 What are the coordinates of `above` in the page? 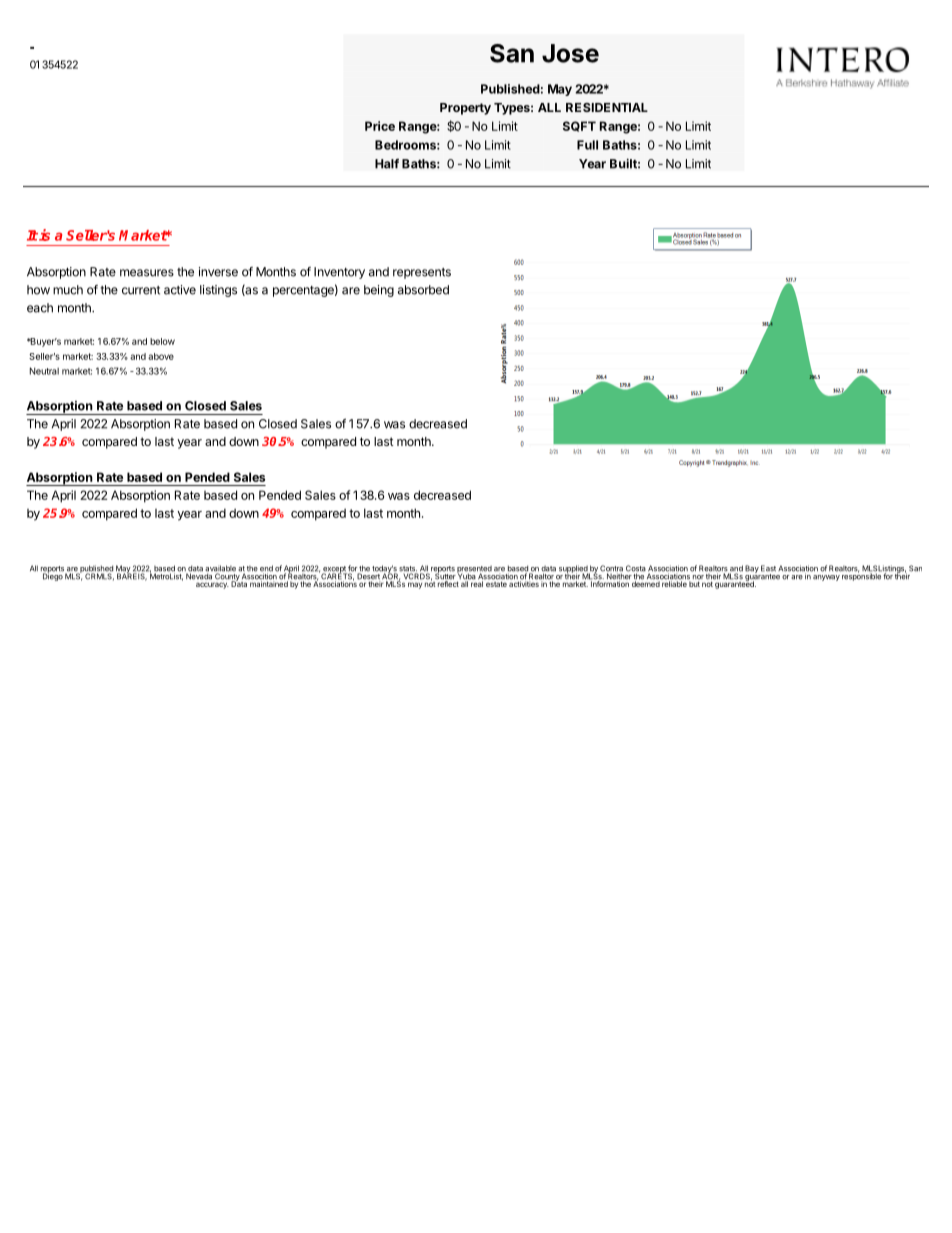 It's located at (161, 356).
